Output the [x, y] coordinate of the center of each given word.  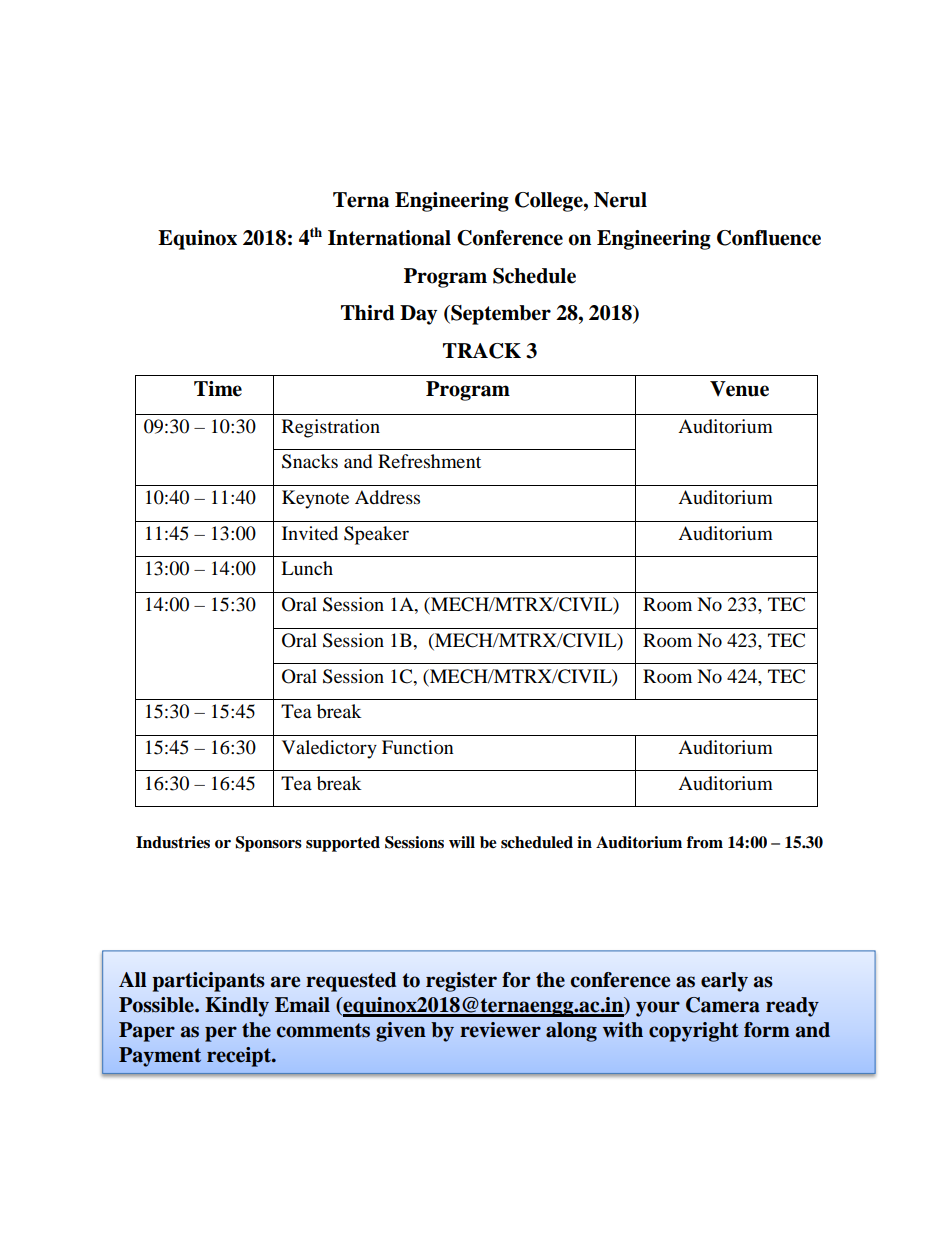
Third [368, 313]
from [705, 842]
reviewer [500, 1030]
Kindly [237, 1007]
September [500, 315]
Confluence [769, 238]
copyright [694, 1032]
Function [418, 747]
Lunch [307, 568]
